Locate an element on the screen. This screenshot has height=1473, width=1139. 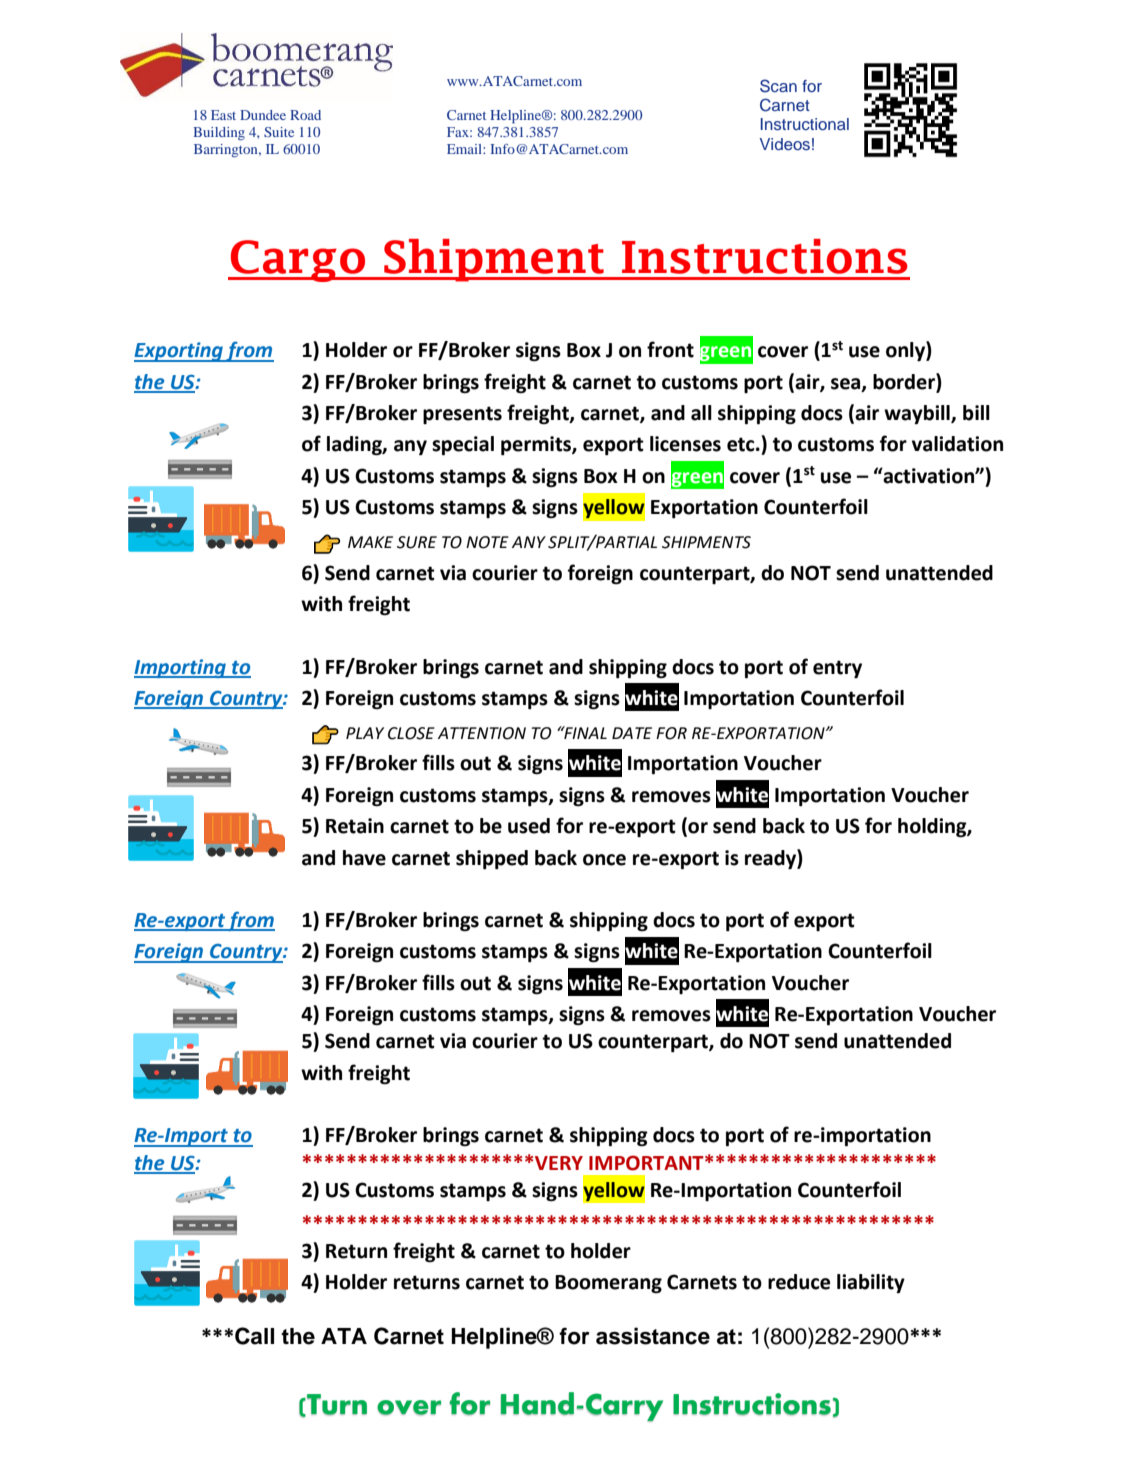
entry is located at coordinates (837, 669).
